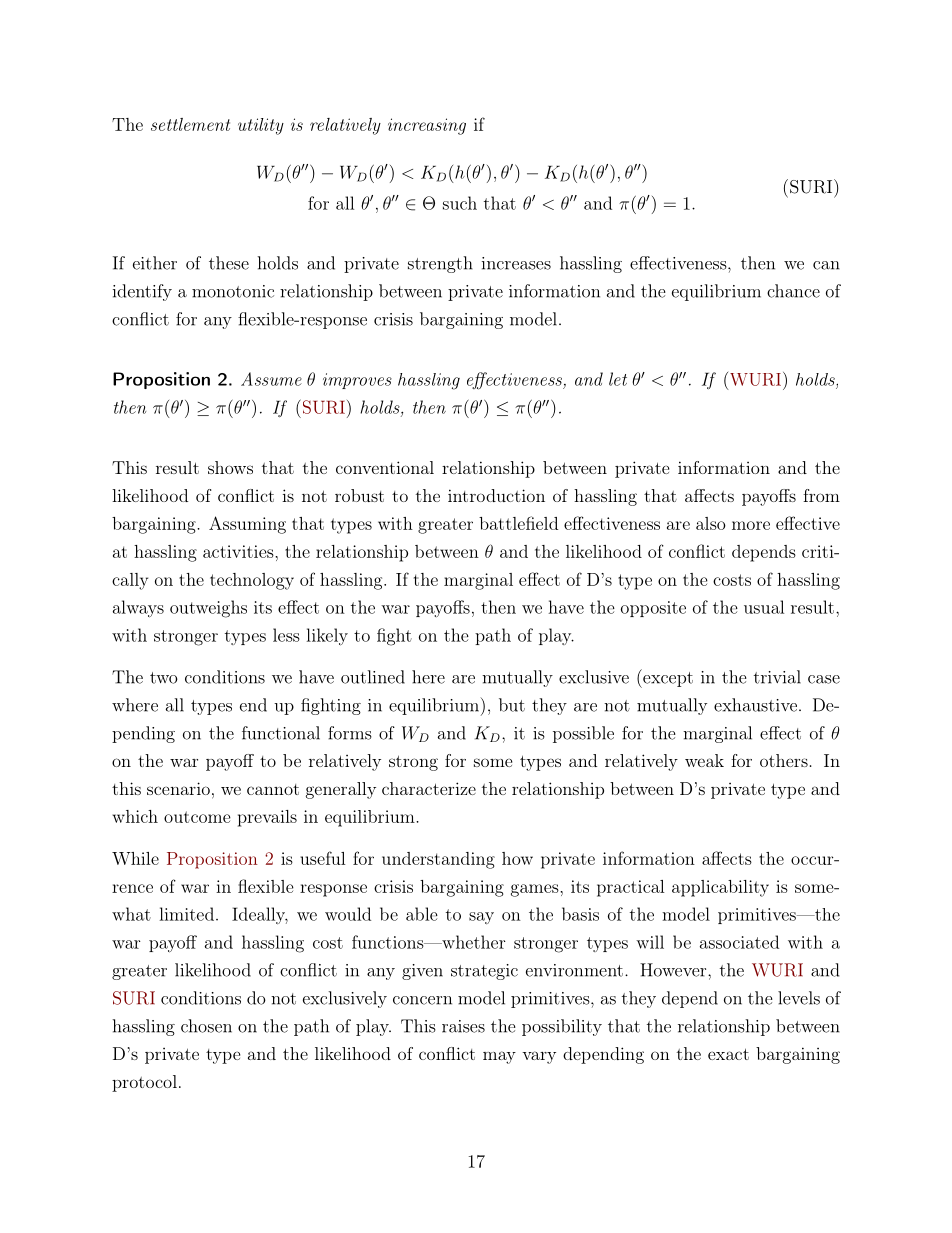  I want to click on two, so click(164, 678).
